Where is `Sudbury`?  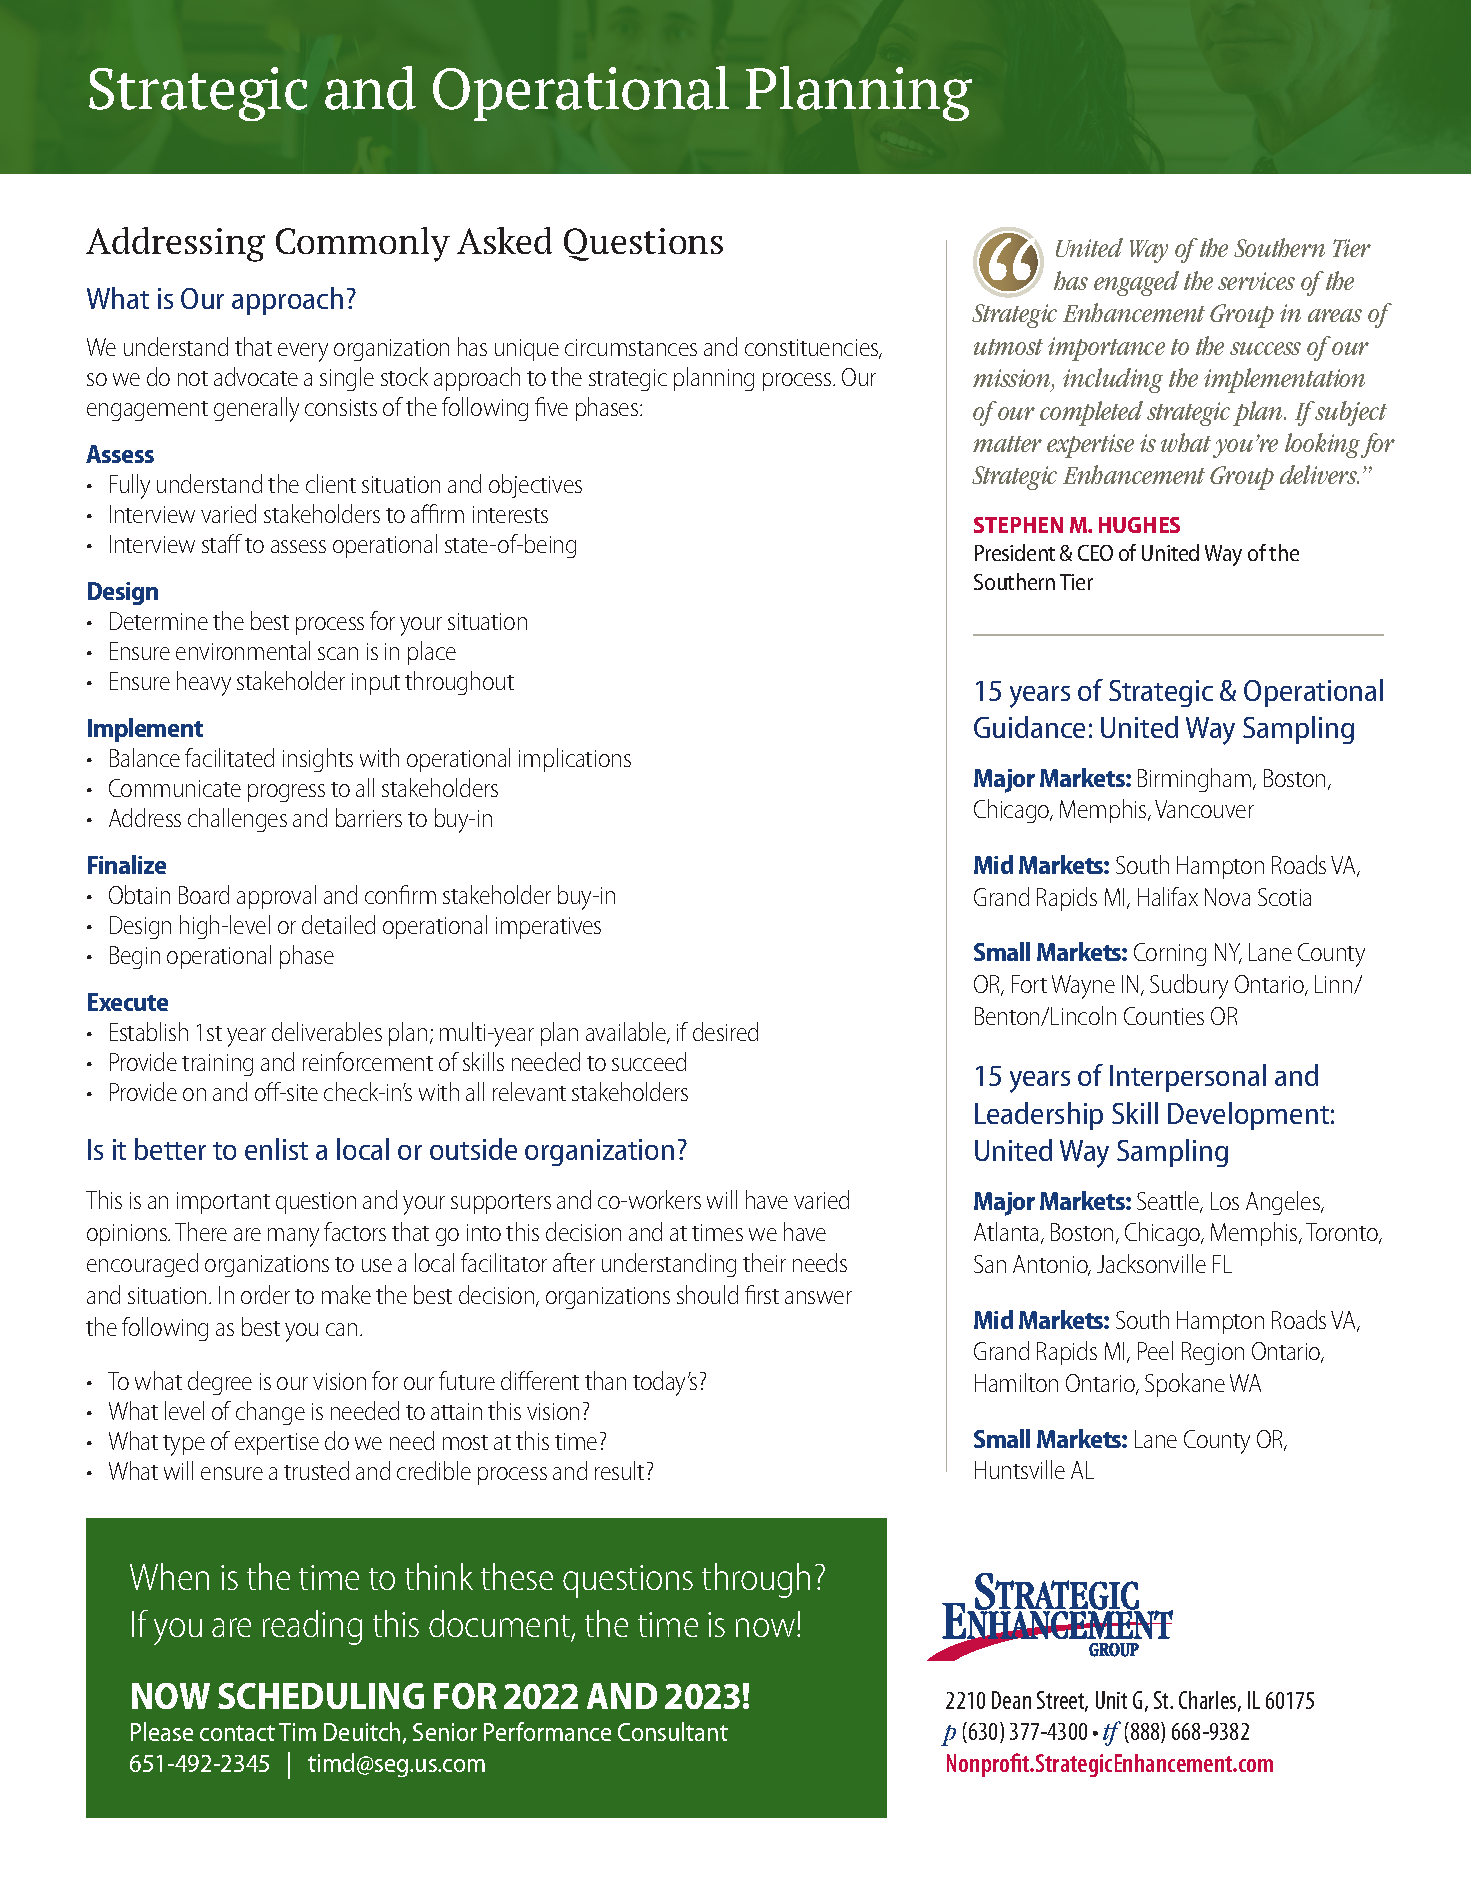
Sudbury is located at coordinates (1189, 986).
